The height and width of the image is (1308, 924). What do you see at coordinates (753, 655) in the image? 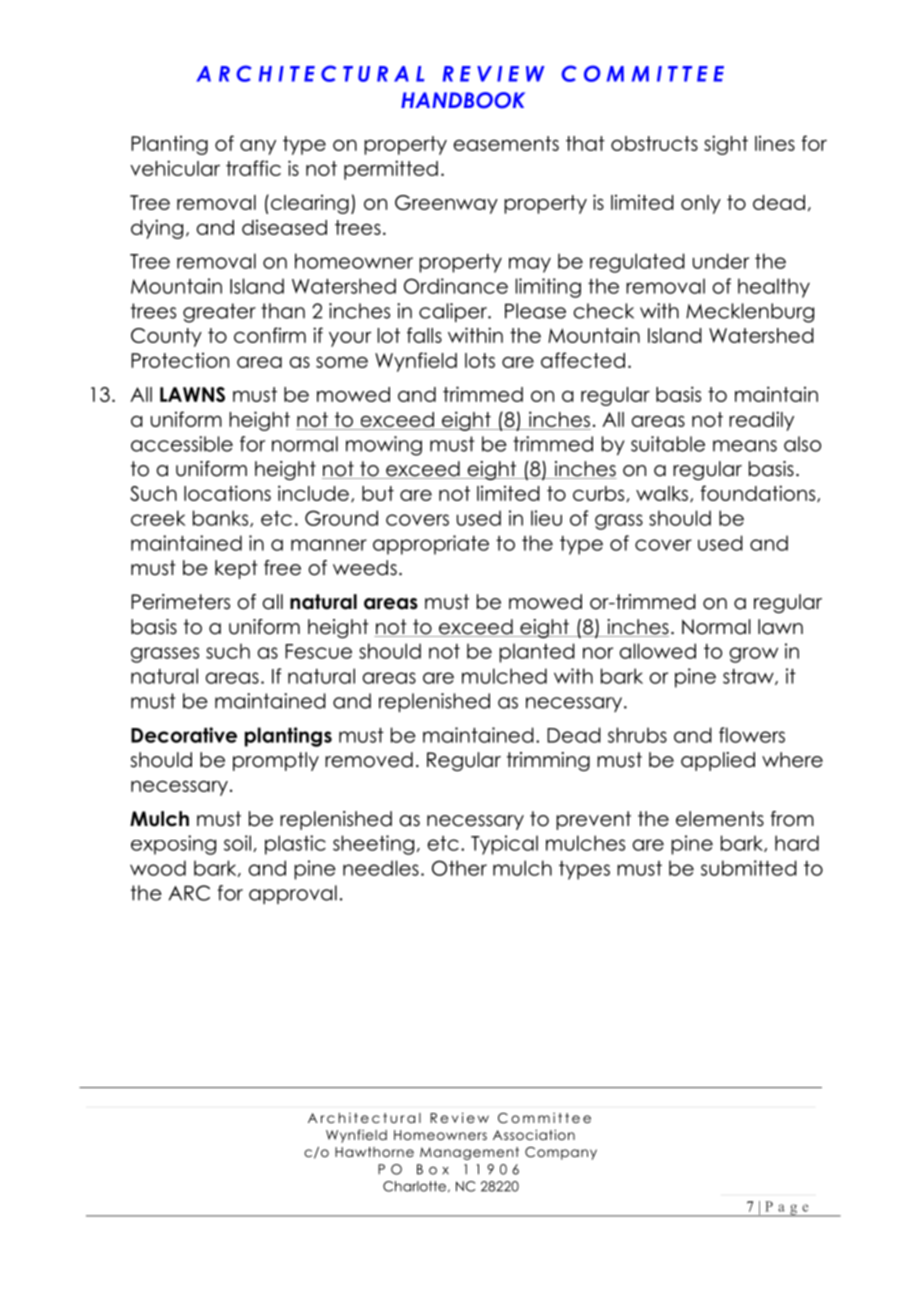
I see `grow` at bounding box center [753, 655].
